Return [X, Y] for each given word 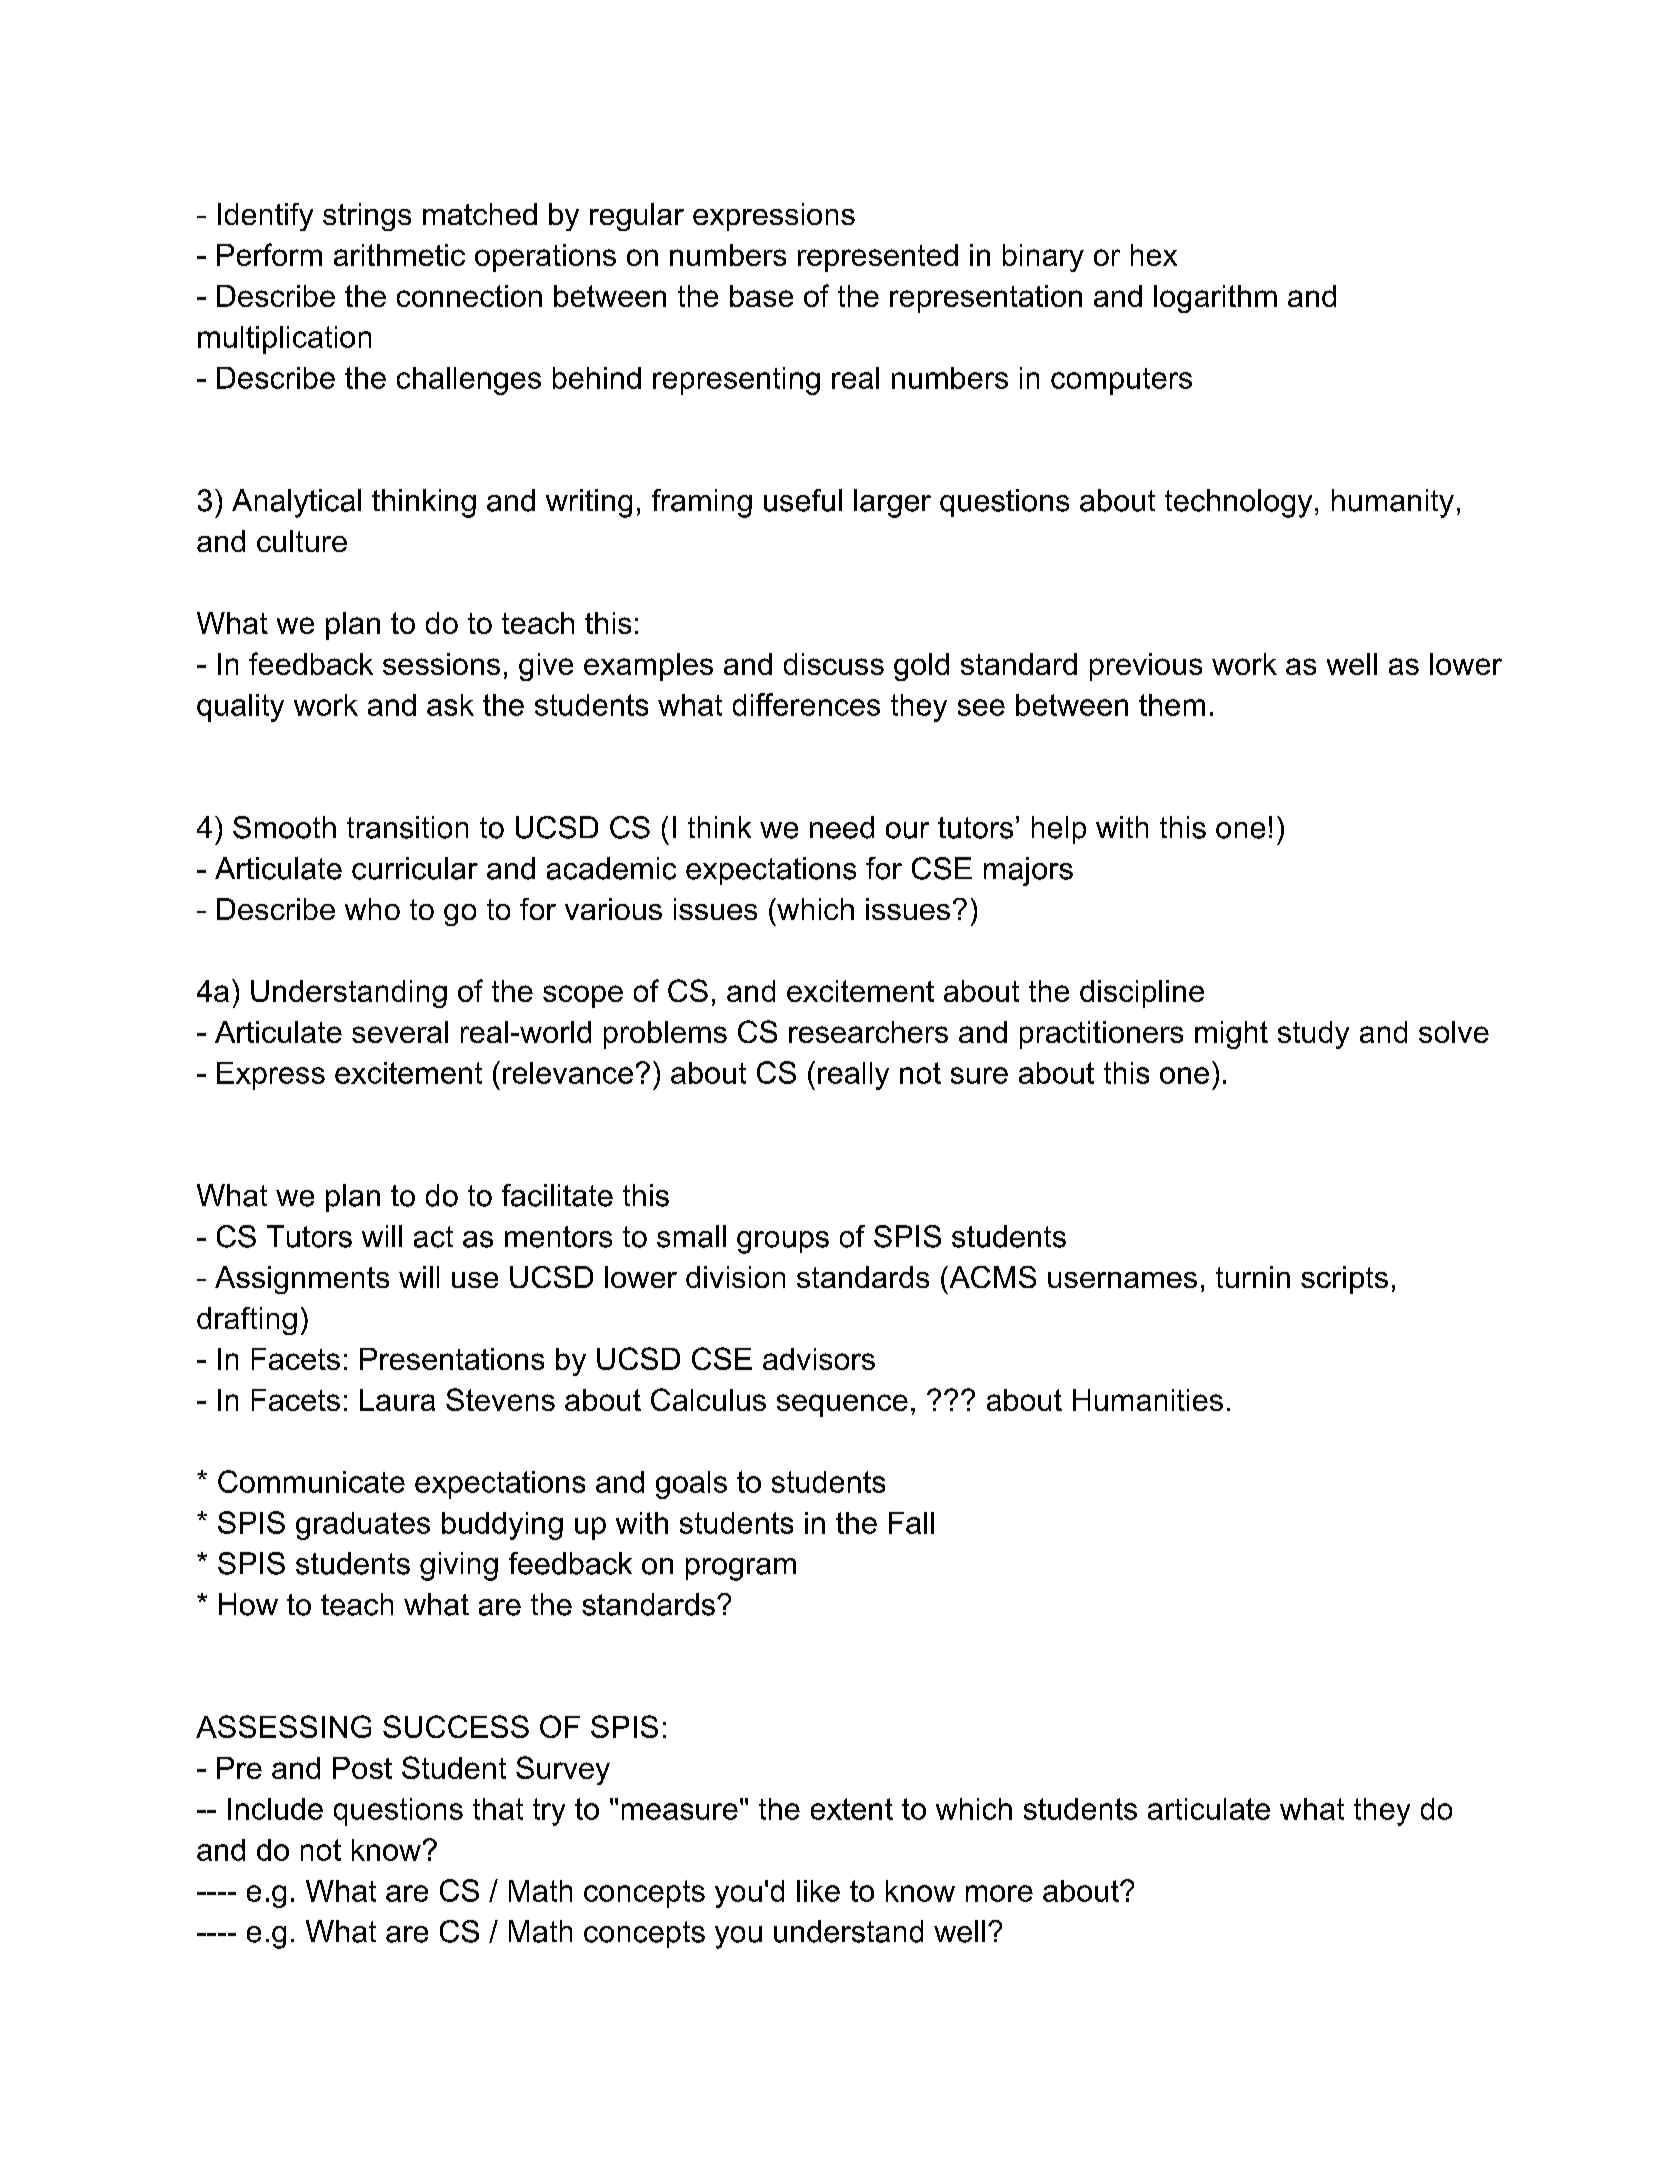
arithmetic [399, 255]
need [842, 827]
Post [362, 1768]
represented [878, 258]
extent [852, 1809]
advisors [819, 1359]
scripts [1344, 1280]
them [1172, 705]
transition [407, 827]
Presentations [452, 1359]
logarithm [1215, 299]
